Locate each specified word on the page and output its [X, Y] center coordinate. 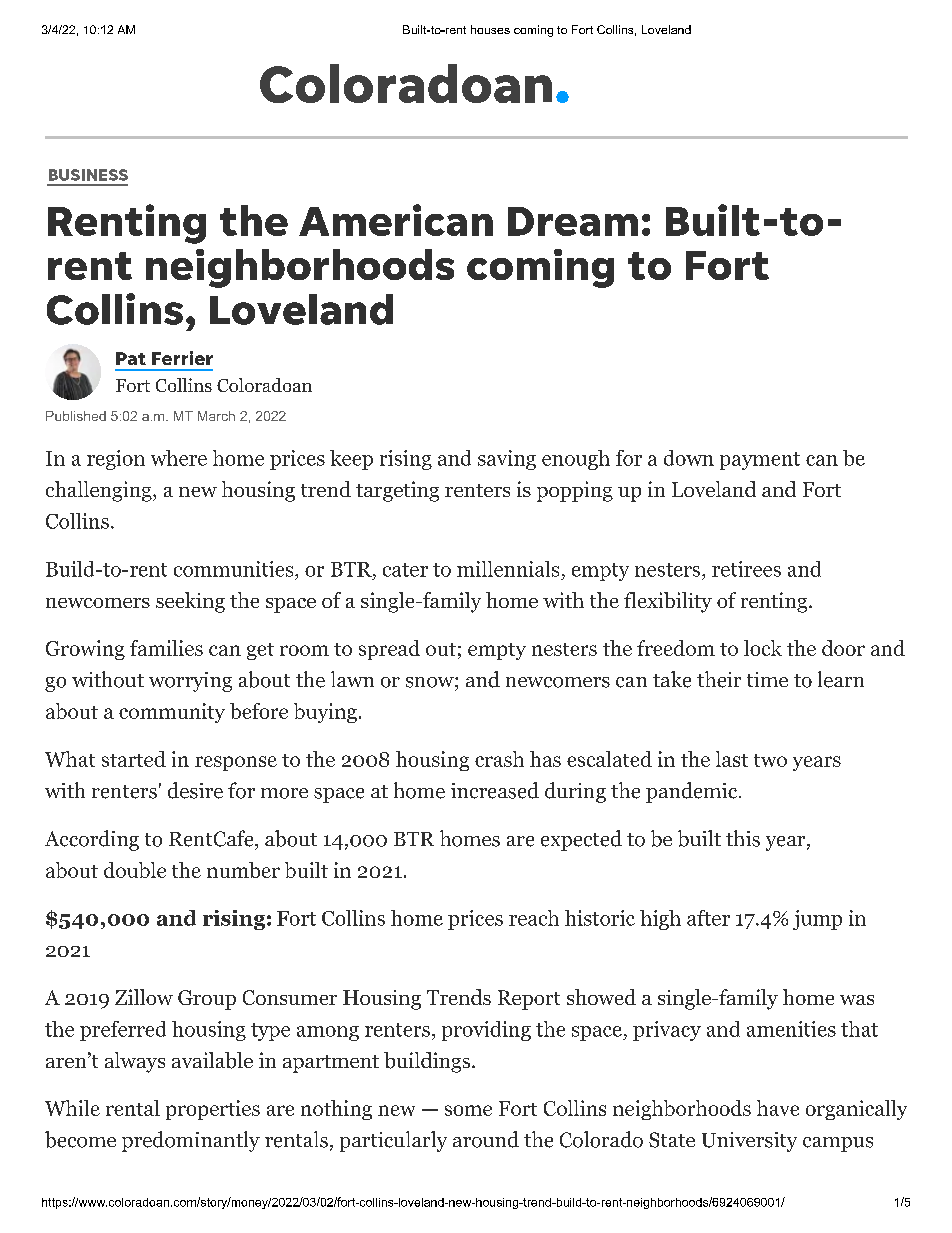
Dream [573, 221]
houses [490, 29]
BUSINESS [88, 175]
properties [213, 1110]
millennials [508, 569]
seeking [190, 602]
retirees [746, 569]
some [468, 1110]
